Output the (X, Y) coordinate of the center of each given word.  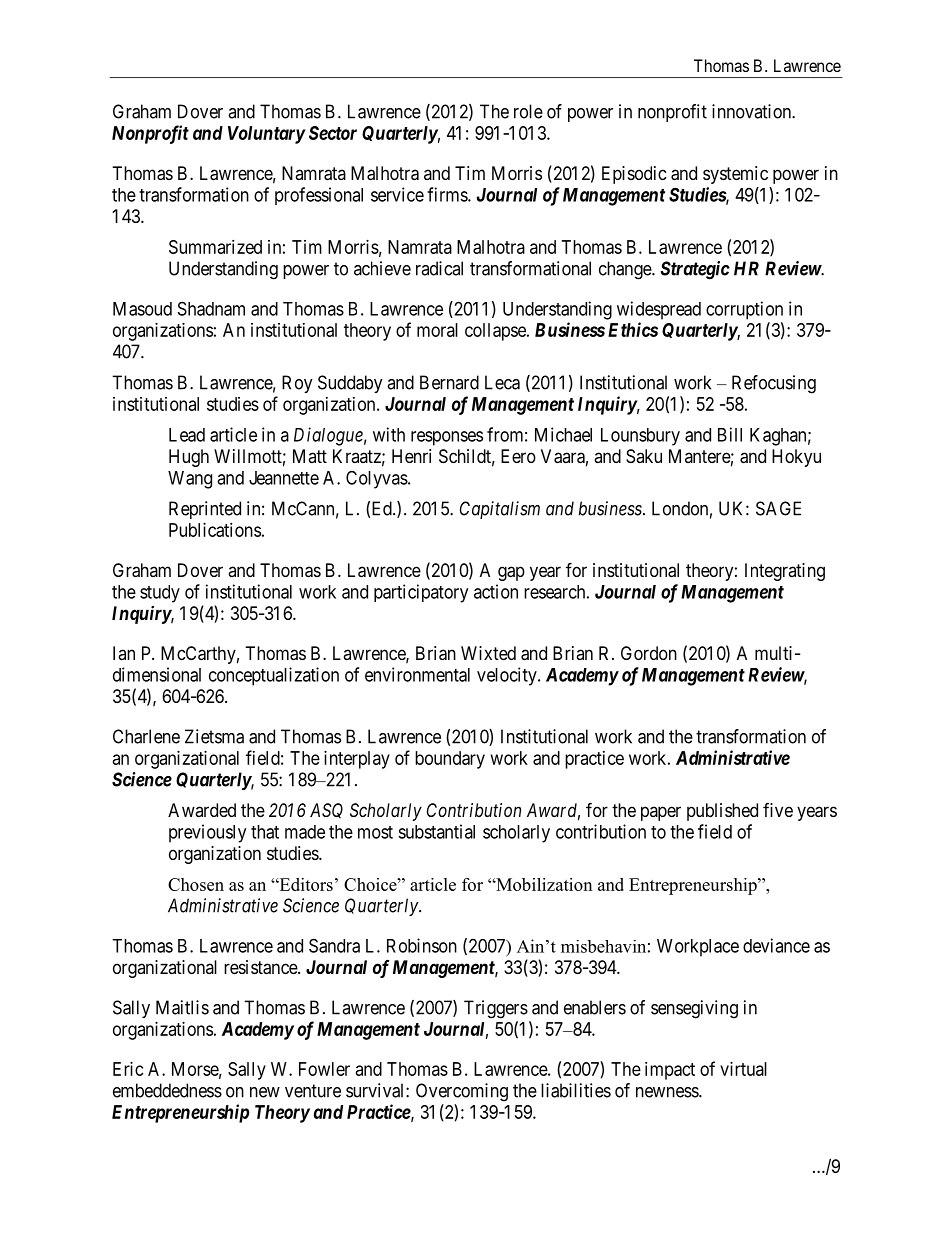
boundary (450, 760)
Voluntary (266, 135)
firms (448, 194)
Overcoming (462, 1092)
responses (447, 438)
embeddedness (167, 1090)
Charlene (146, 736)
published (722, 812)
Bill (730, 434)
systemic (735, 175)
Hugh (189, 458)
